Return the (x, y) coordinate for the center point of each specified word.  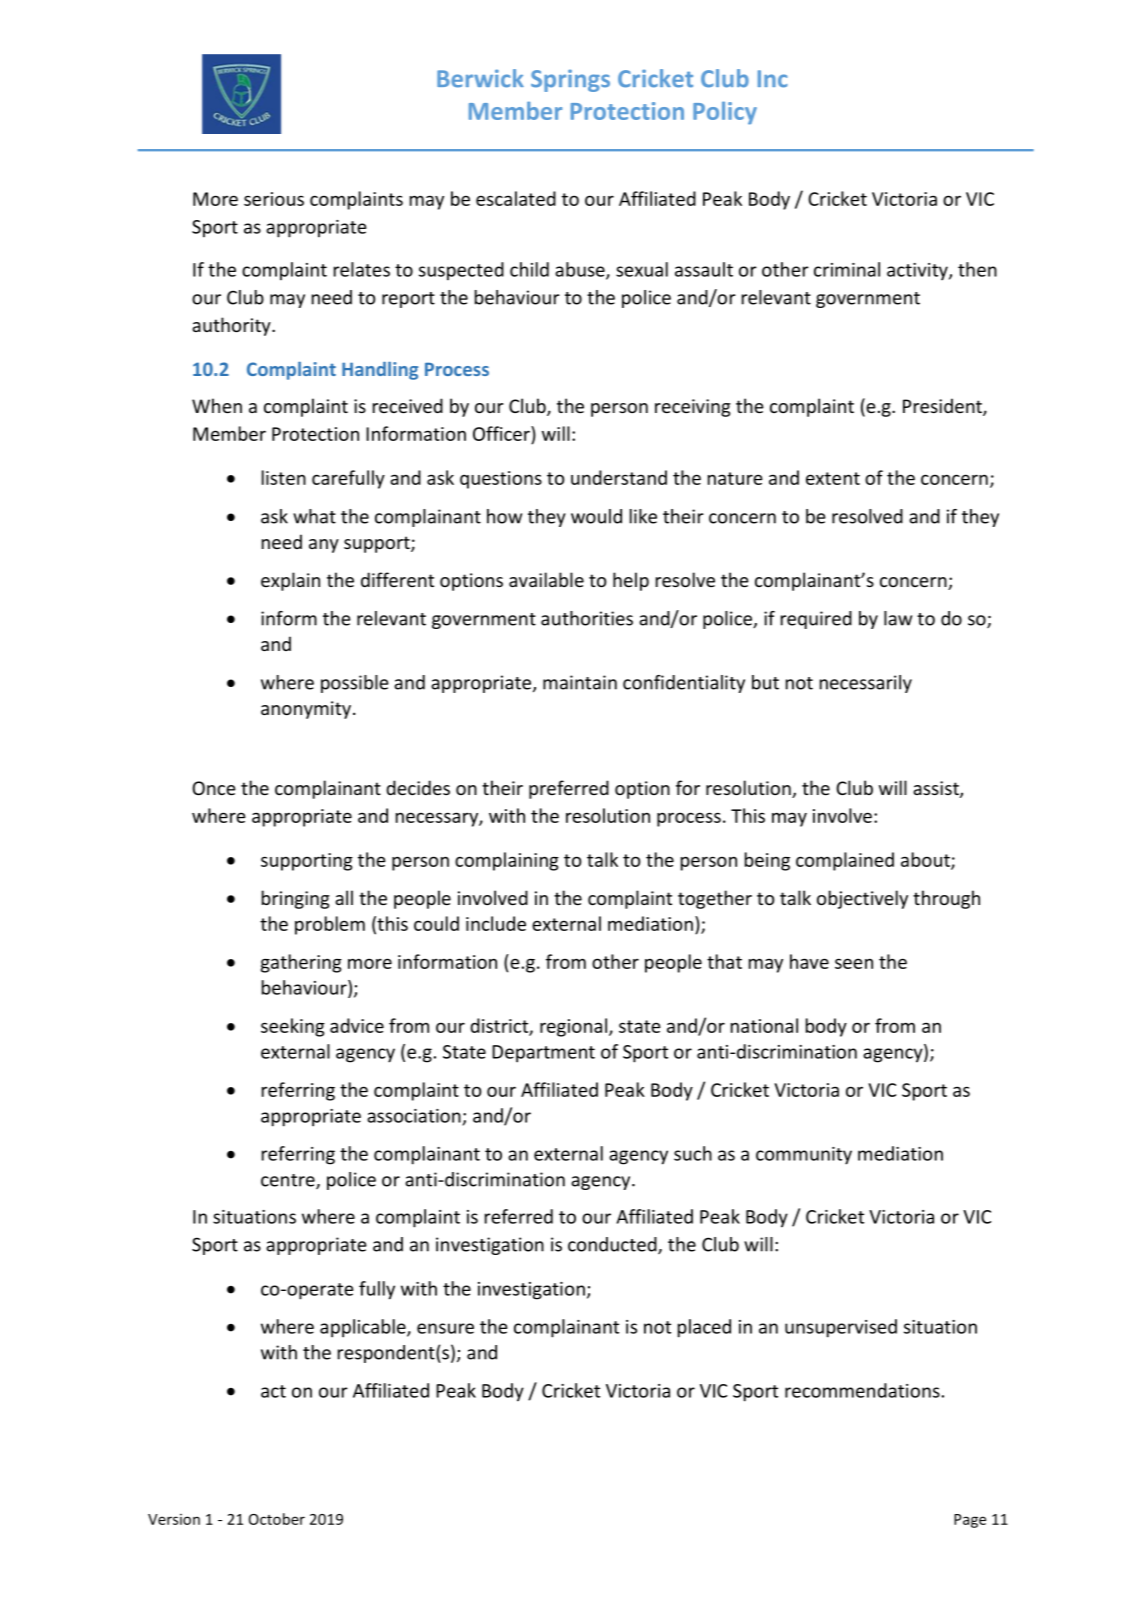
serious (274, 199)
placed (704, 1328)
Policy (725, 113)
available (546, 579)
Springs (570, 80)
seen (854, 963)
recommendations (862, 1390)
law (898, 618)
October (277, 1519)
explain (290, 581)
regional (573, 1027)
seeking (293, 1027)
